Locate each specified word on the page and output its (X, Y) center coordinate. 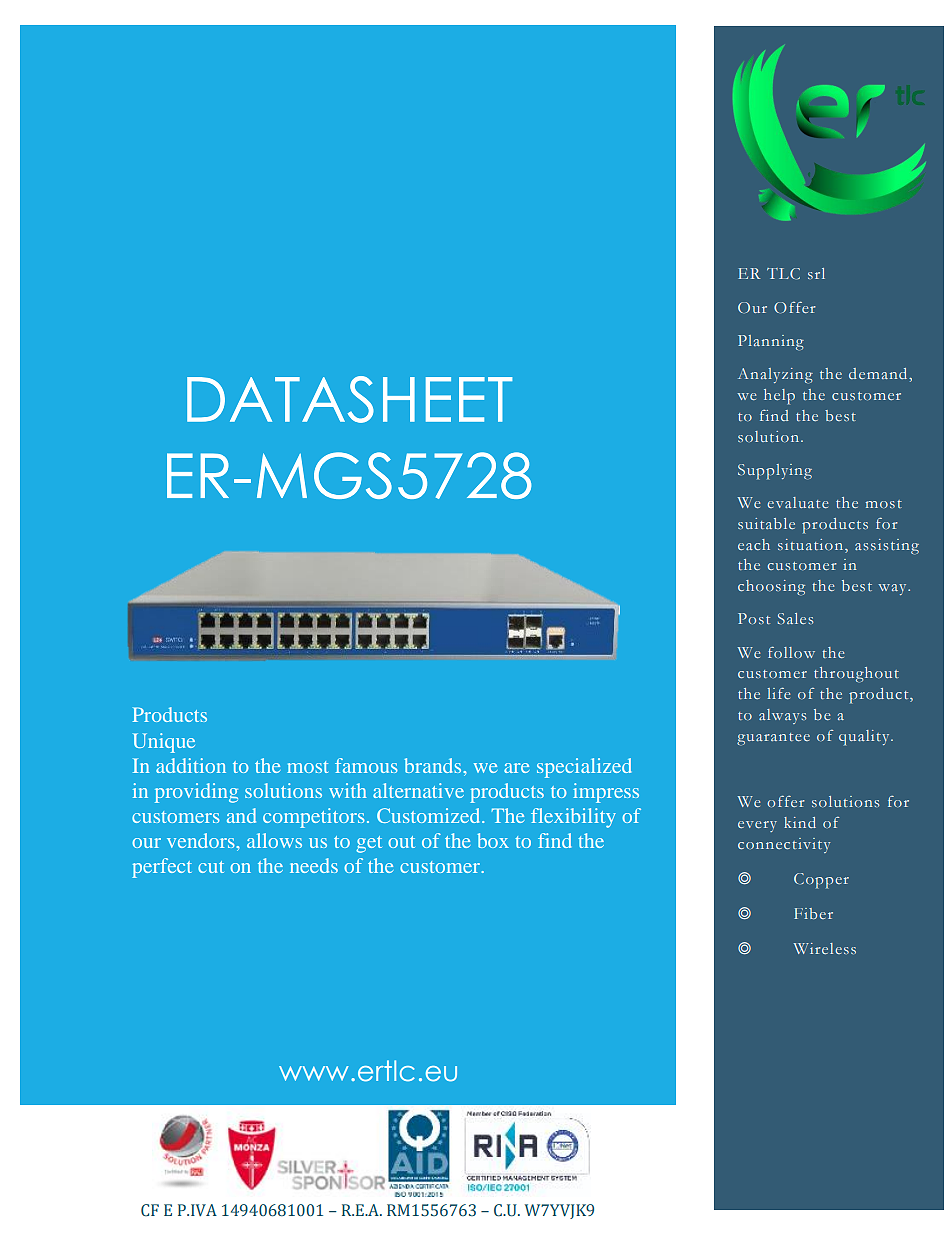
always (782, 716)
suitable (766, 523)
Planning (771, 342)
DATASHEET (349, 399)
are (516, 768)
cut (211, 867)
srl (816, 273)
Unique (164, 743)
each (754, 544)
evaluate (797, 502)
